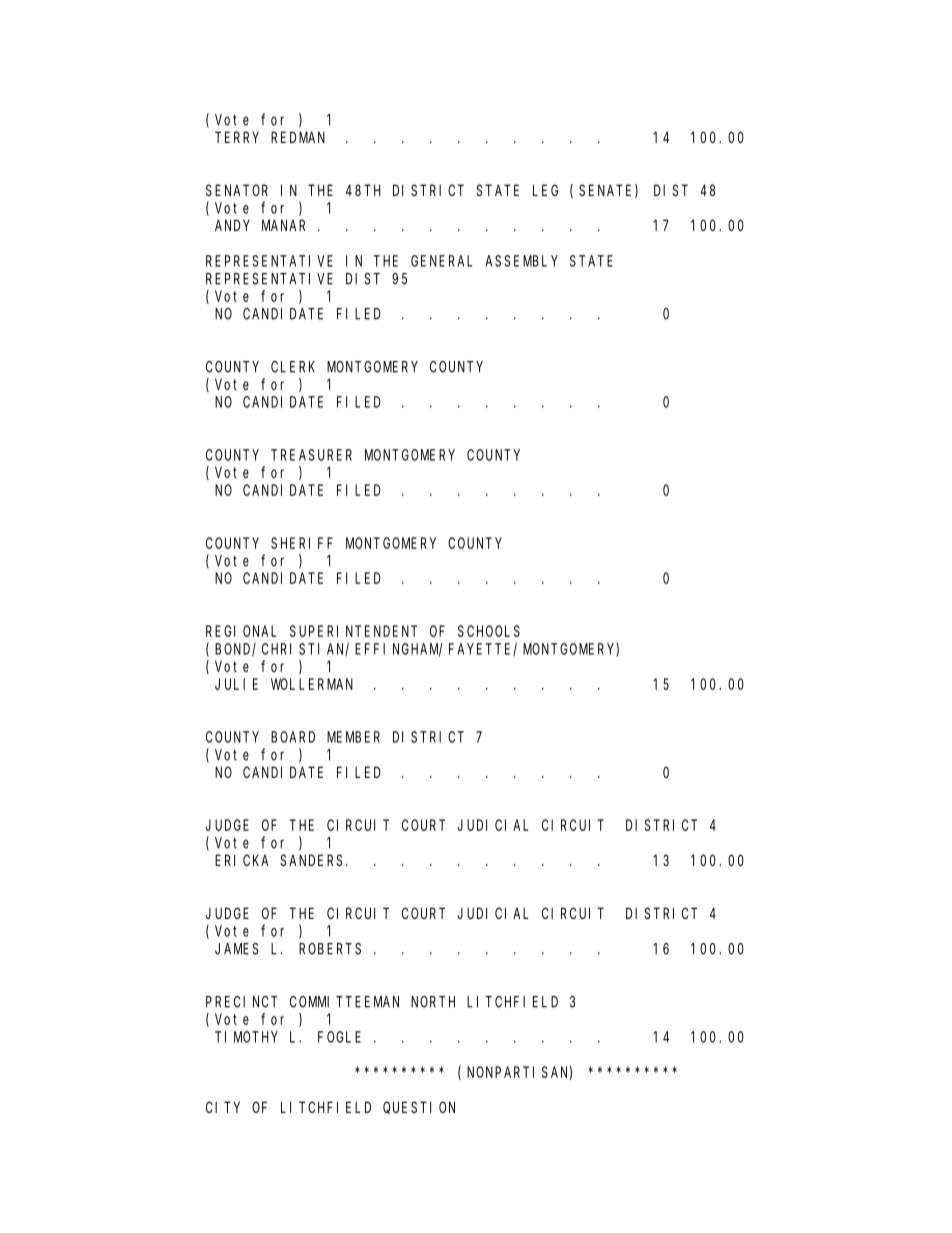  I want to click on NORTH, so click(433, 1002).
